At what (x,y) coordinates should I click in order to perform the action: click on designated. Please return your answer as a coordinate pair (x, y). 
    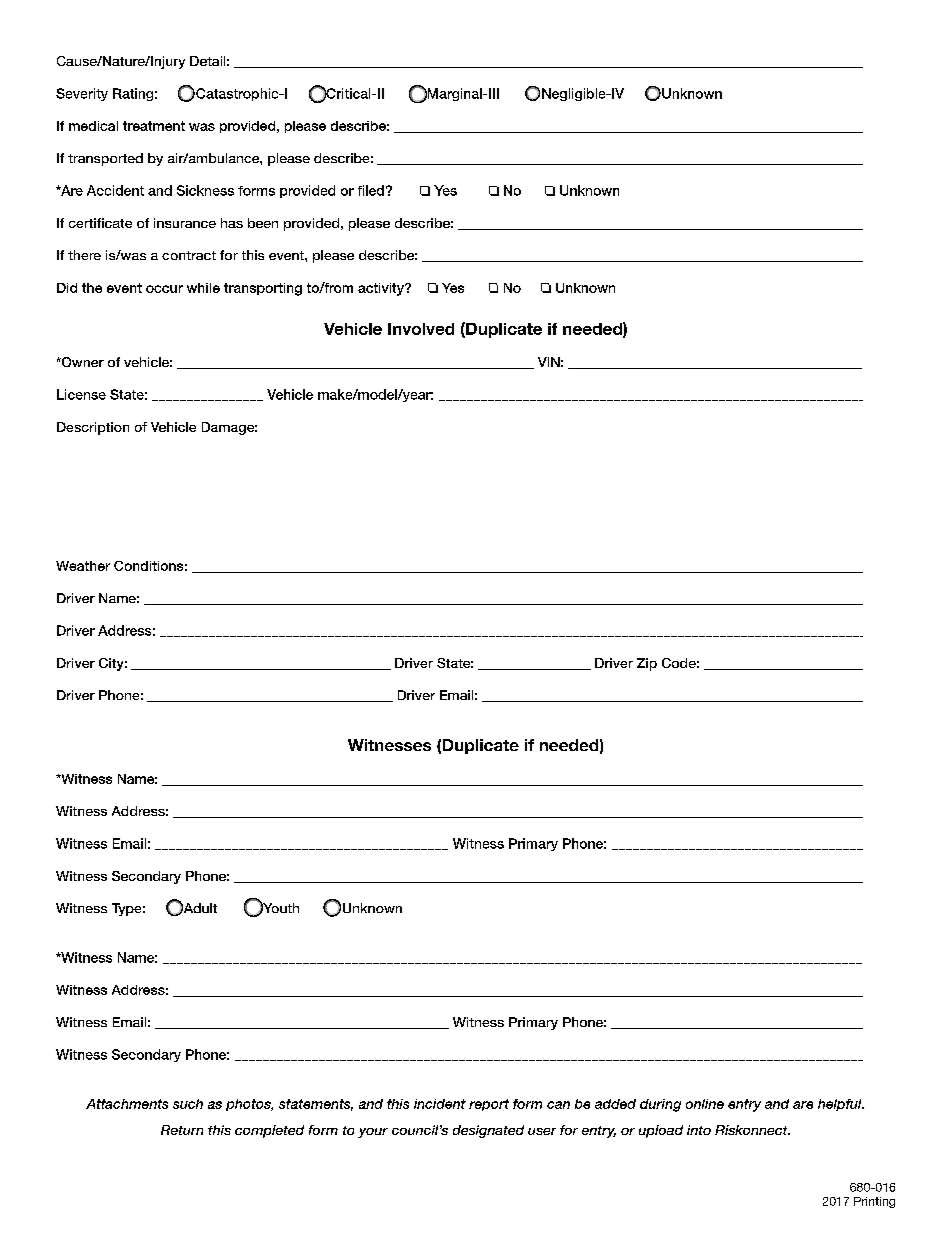
    Looking at the image, I should click on (488, 1131).
